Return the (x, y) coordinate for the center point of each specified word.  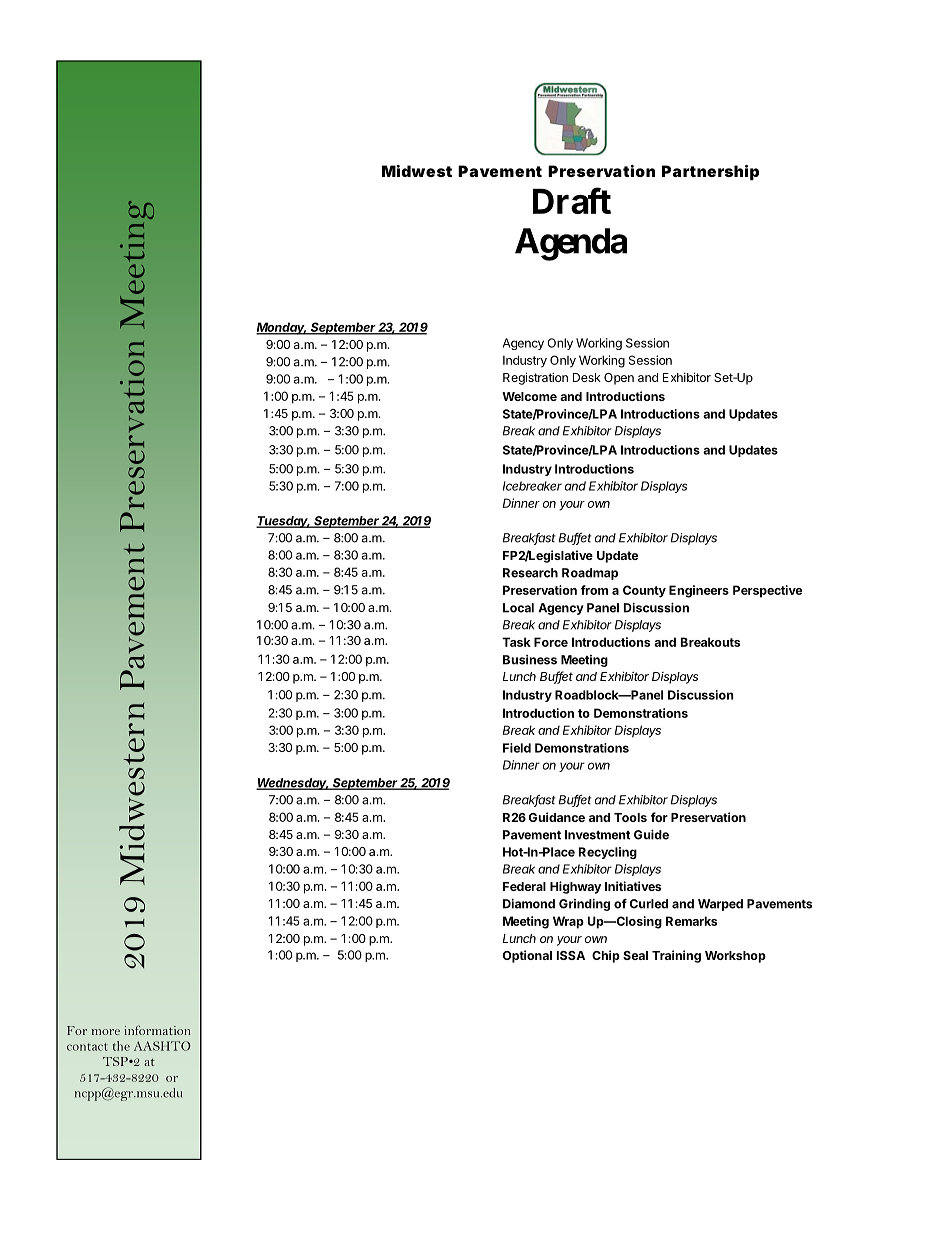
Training (676, 956)
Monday (281, 328)
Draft (572, 201)
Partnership (710, 172)
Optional (527, 956)
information (157, 1030)
